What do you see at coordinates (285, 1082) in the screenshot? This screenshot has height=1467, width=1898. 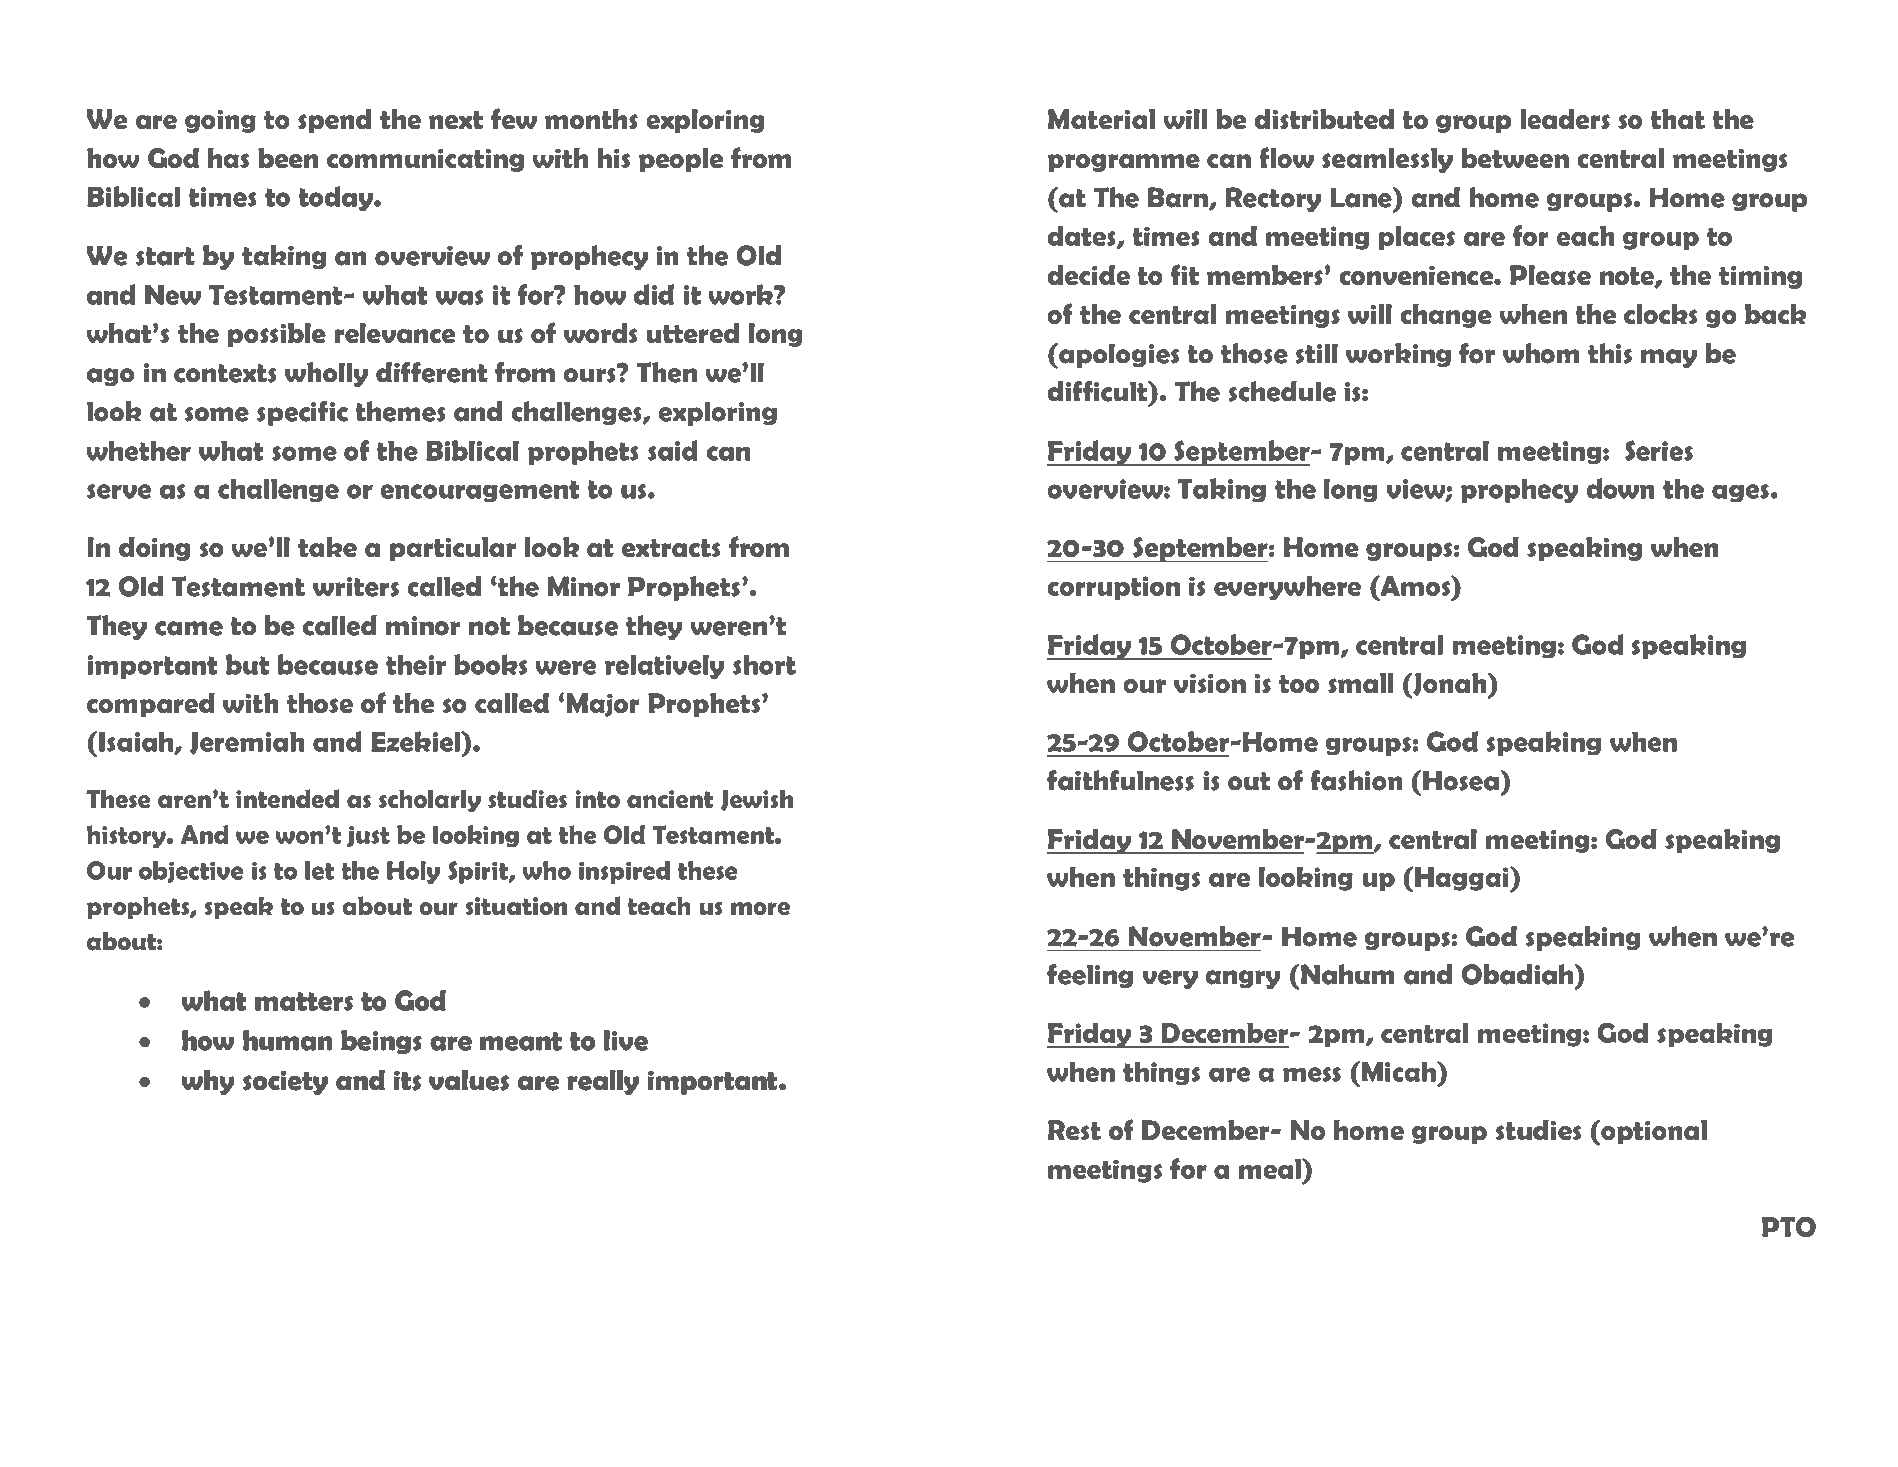 I see `society` at bounding box center [285, 1082].
